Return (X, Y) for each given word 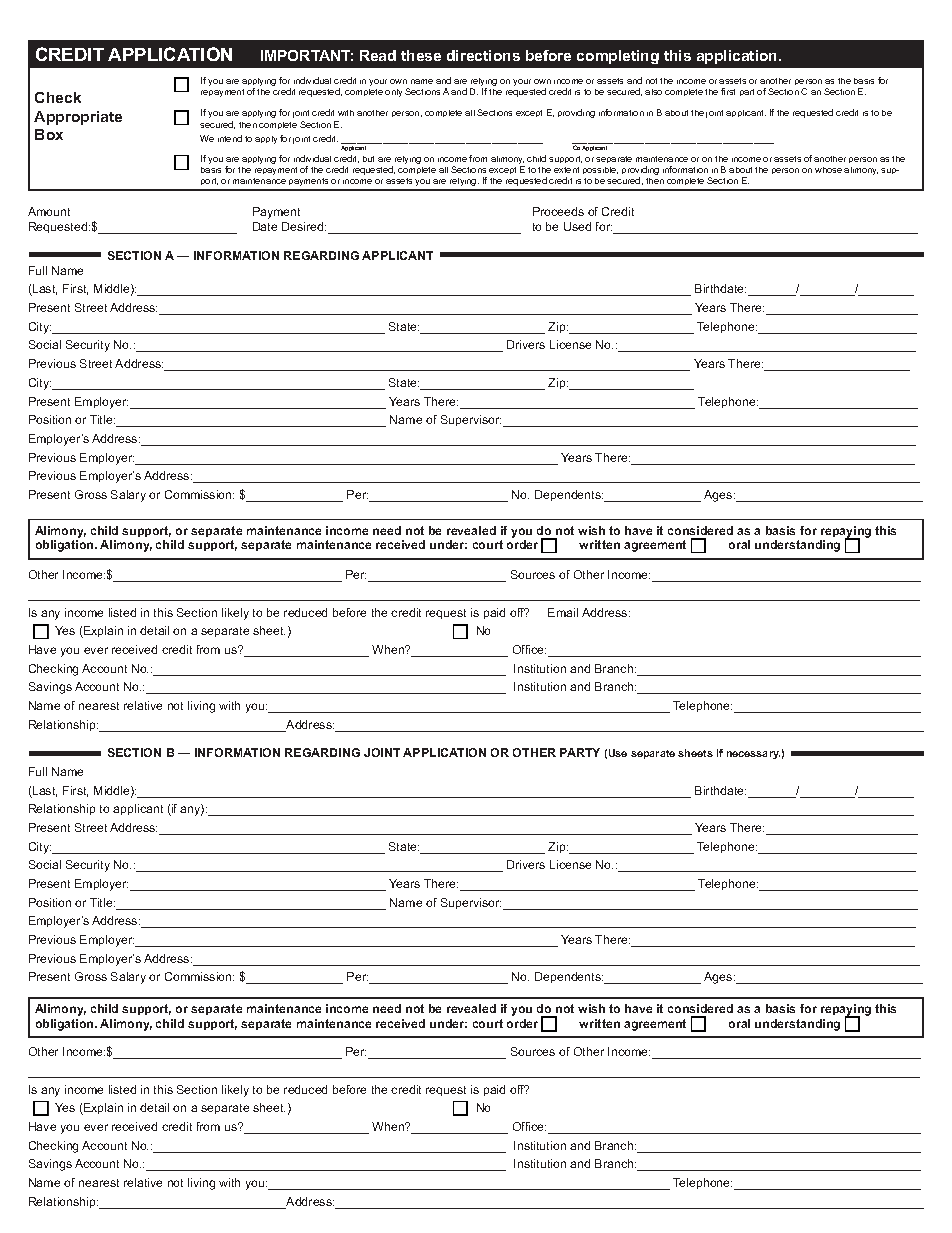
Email (563, 612)
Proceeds (558, 211)
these (421, 55)
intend (230, 138)
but (368, 159)
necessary (753, 755)
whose (828, 170)
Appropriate (78, 118)
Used (577, 226)
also (653, 92)
